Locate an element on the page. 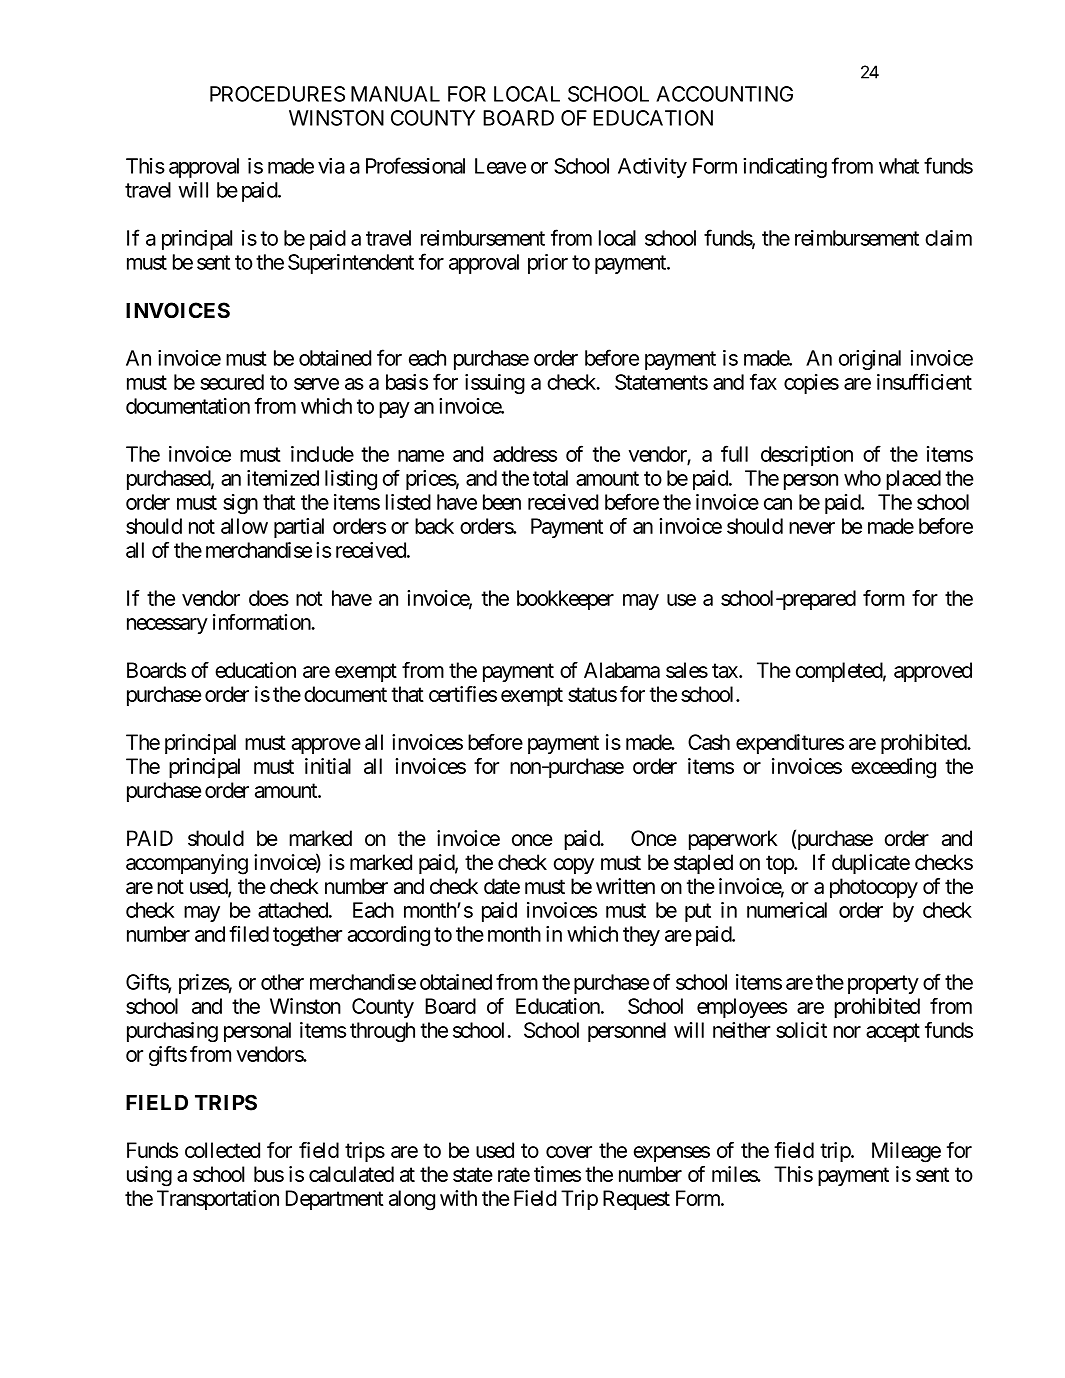 This image has height=1378, width=1065. what is located at coordinates (899, 166).
